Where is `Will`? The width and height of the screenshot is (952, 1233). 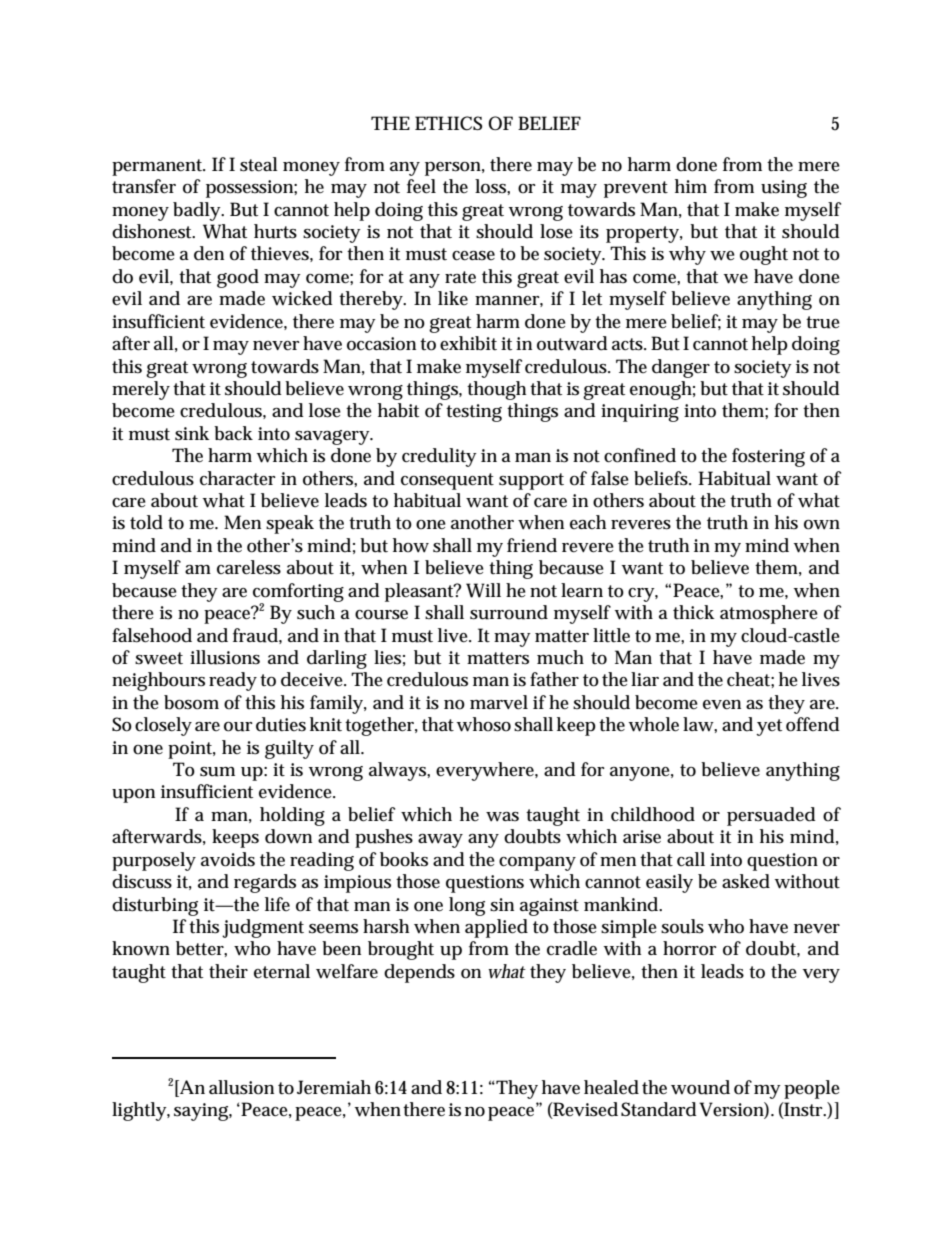
Will is located at coordinates (483, 590).
